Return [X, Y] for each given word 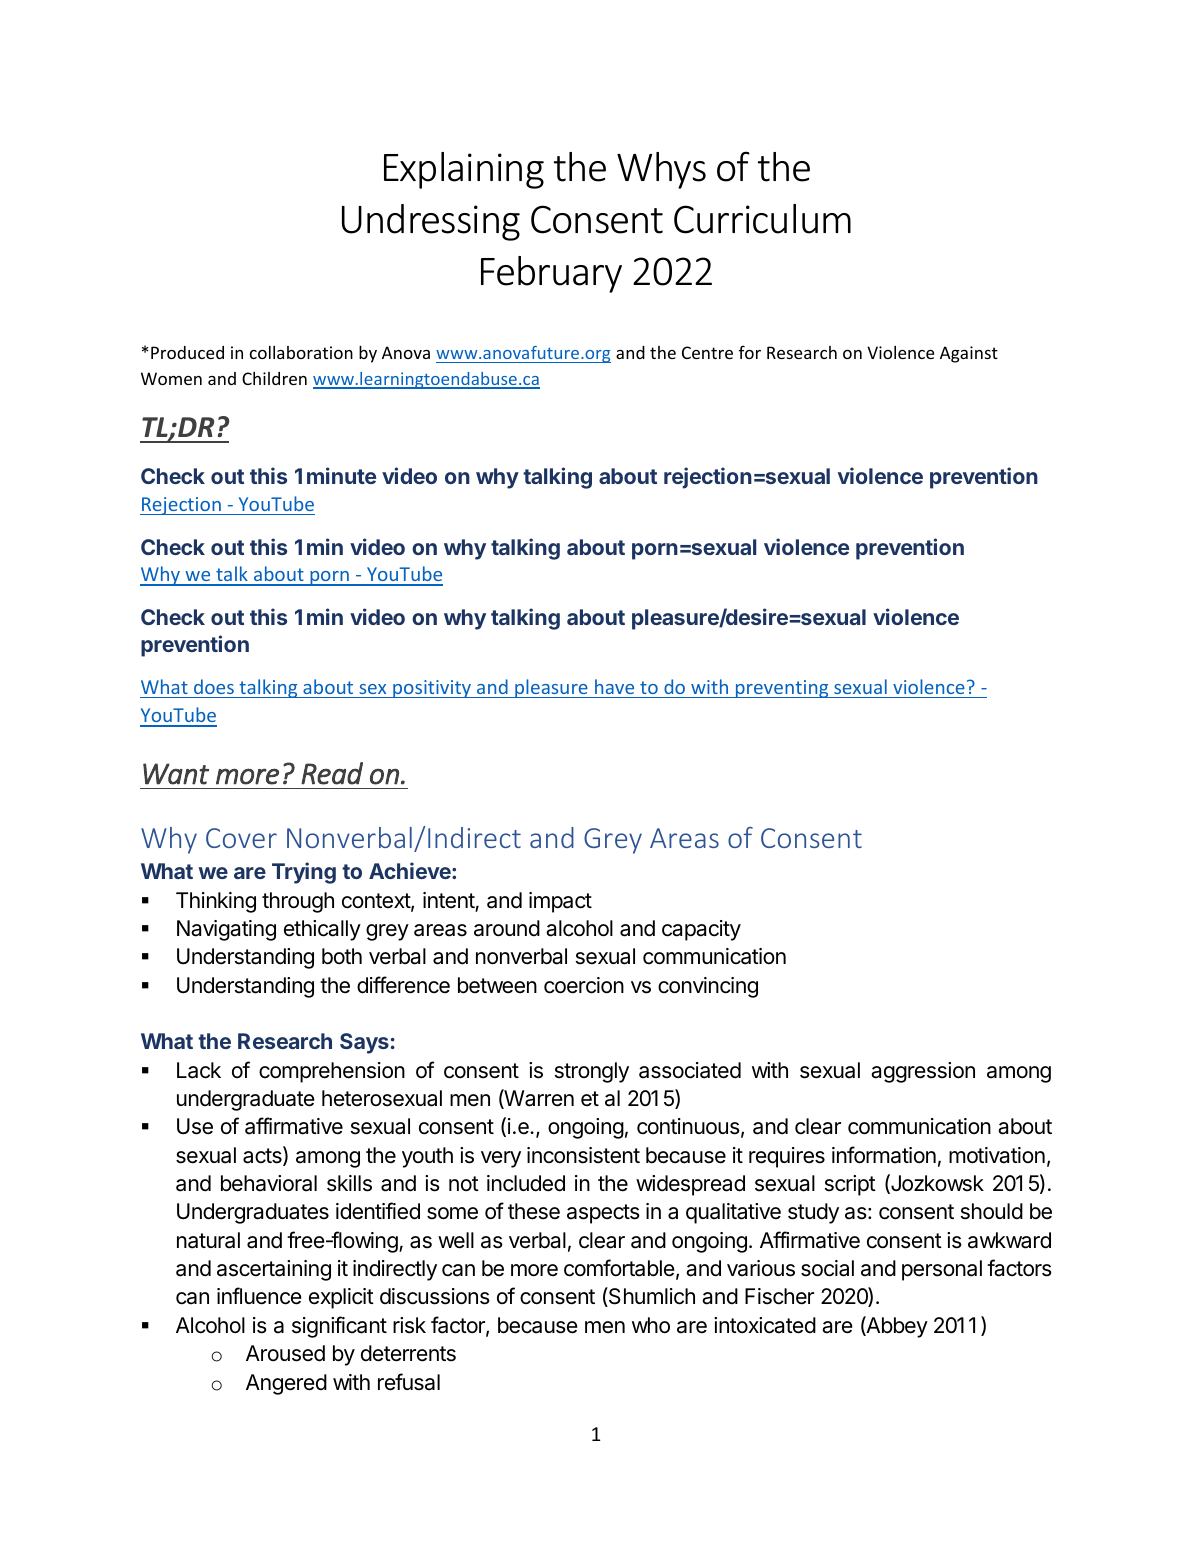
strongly [592, 1072]
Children [274, 378]
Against [969, 354]
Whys [661, 170]
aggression [923, 1072]
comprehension [332, 1072]
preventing [782, 689]
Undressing [431, 222]
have [614, 686]
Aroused [285, 1353]
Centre [707, 352]
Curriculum [762, 219]
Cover [241, 838]
